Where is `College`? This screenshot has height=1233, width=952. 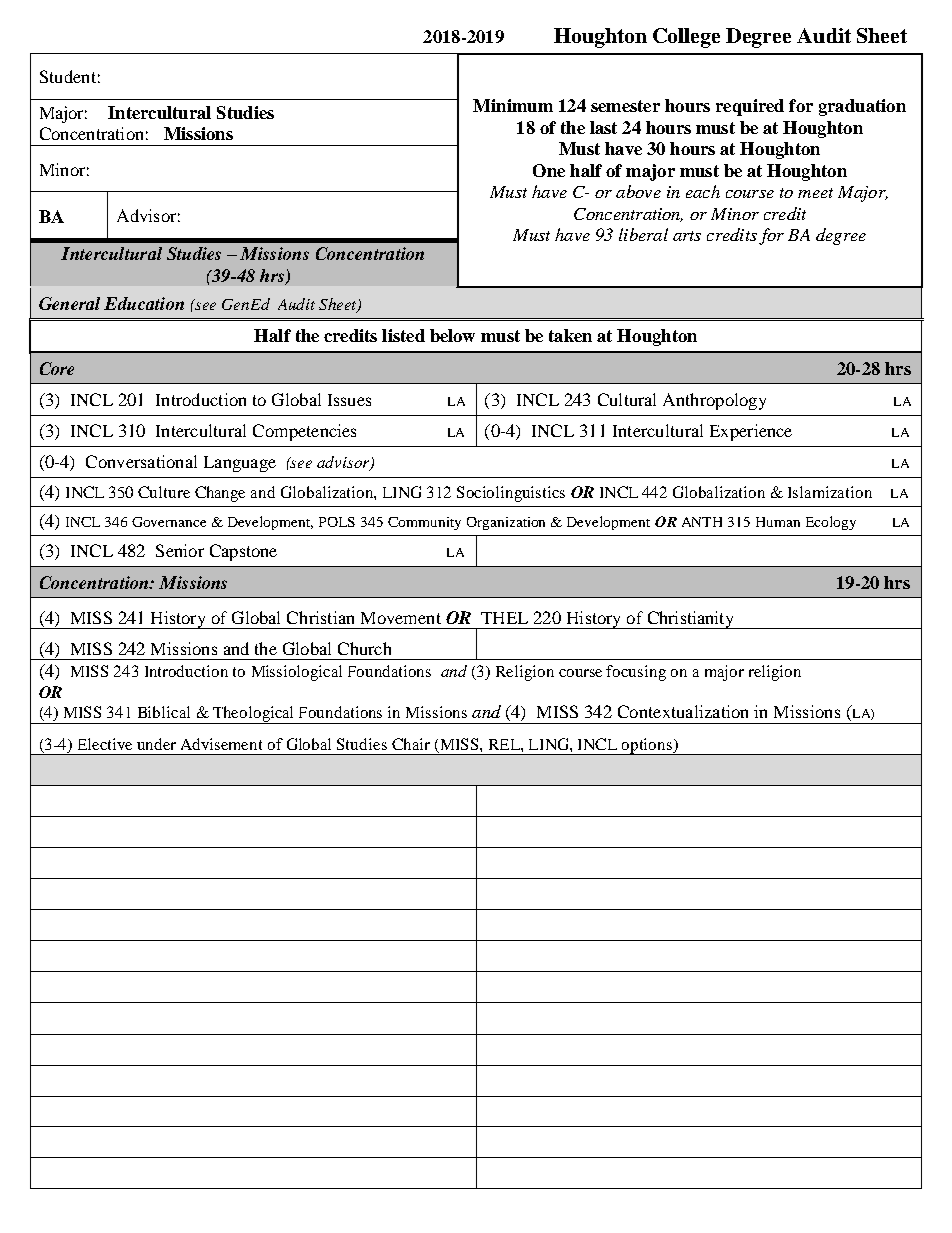
College is located at coordinates (686, 38).
